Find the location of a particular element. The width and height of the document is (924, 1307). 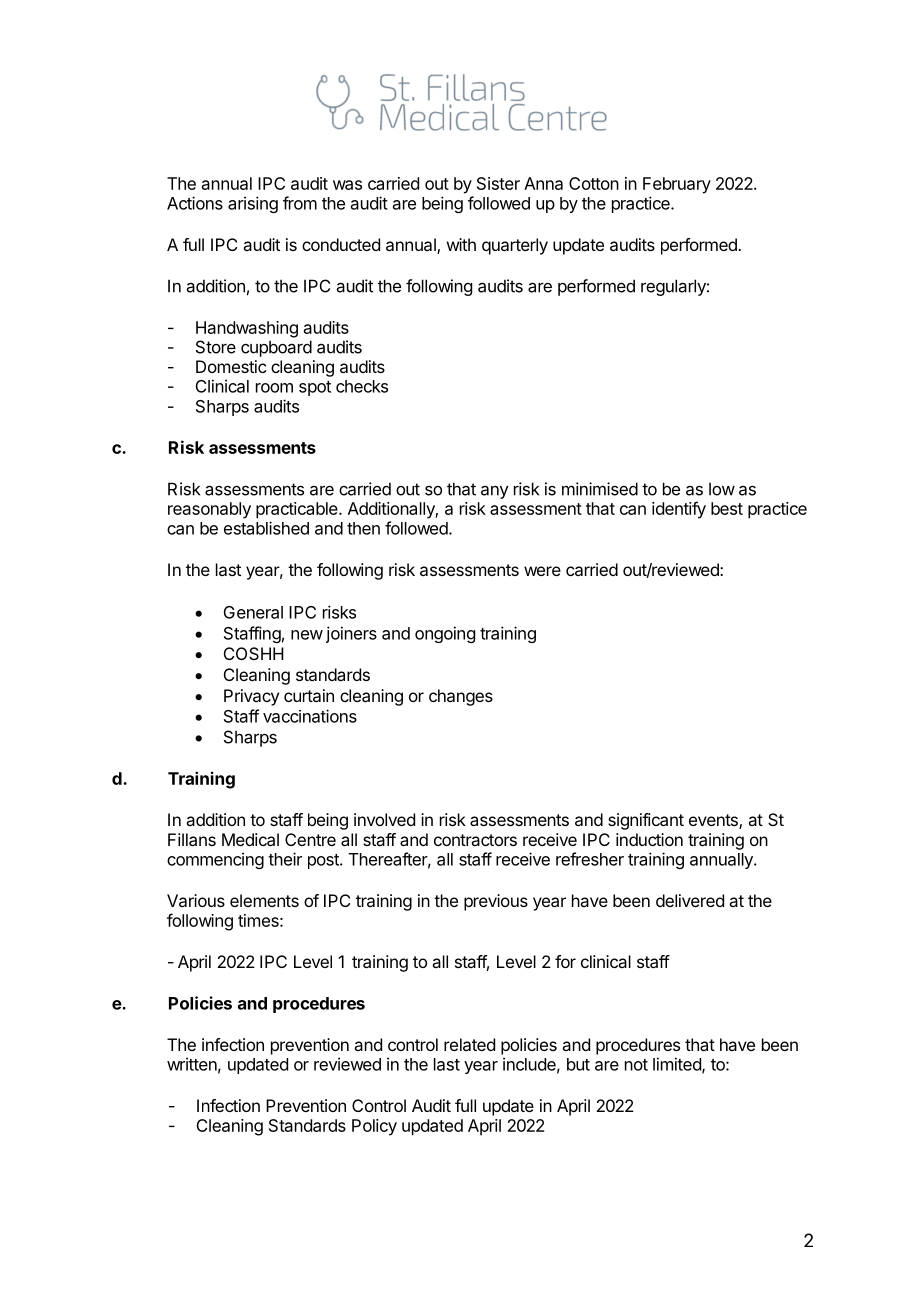

arising is located at coordinates (253, 204).
